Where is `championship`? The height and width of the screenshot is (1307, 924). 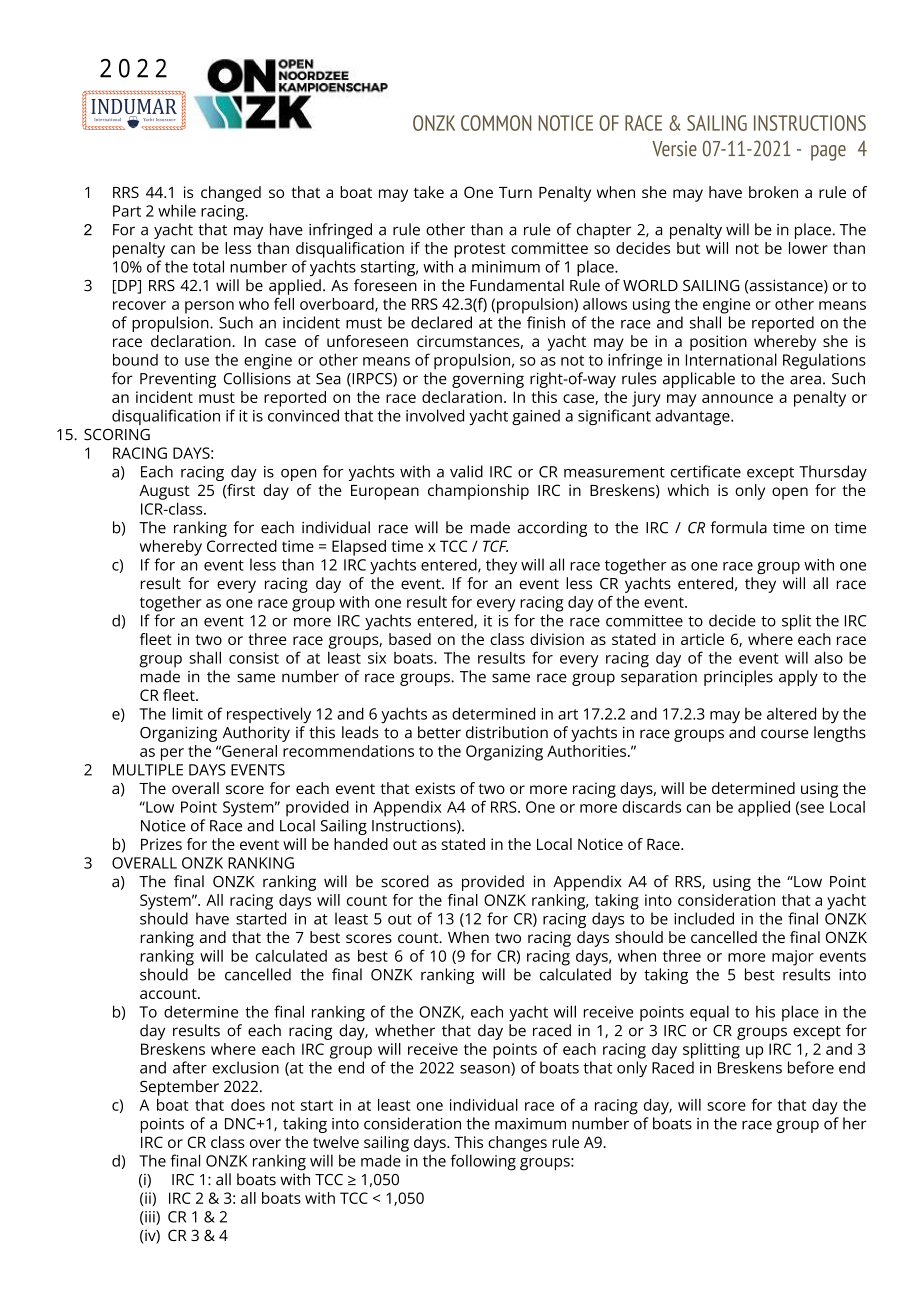
championship is located at coordinates (478, 492).
